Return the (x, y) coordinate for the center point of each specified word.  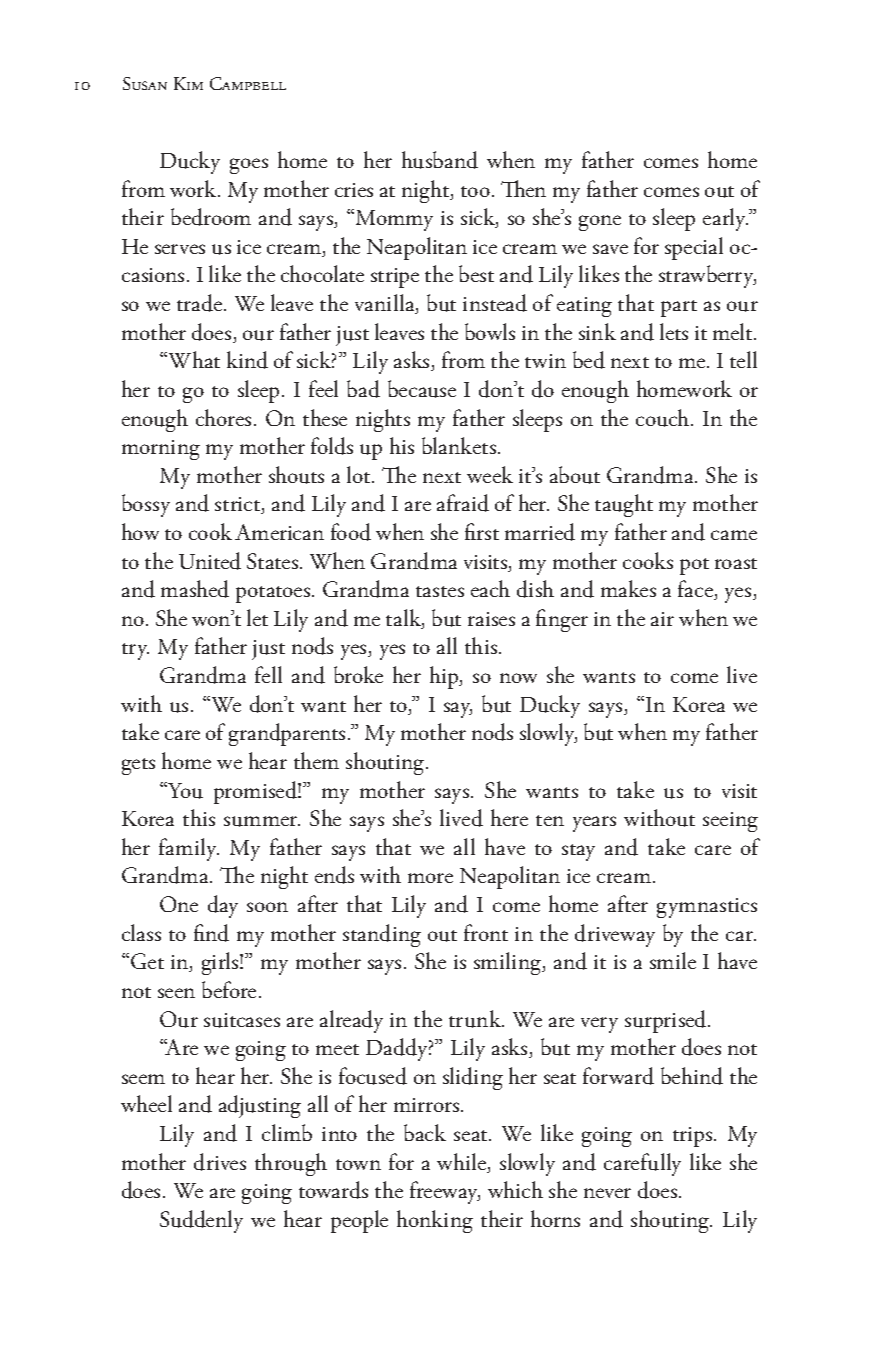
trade (201, 303)
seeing (730, 822)
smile (673, 960)
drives (220, 1162)
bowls (490, 331)
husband (440, 160)
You (184, 790)
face (696, 590)
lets (674, 331)
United (210, 561)
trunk (476, 1019)
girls (221, 963)
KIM (188, 83)
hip (445, 677)
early (725, 219)
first (482, 531)
